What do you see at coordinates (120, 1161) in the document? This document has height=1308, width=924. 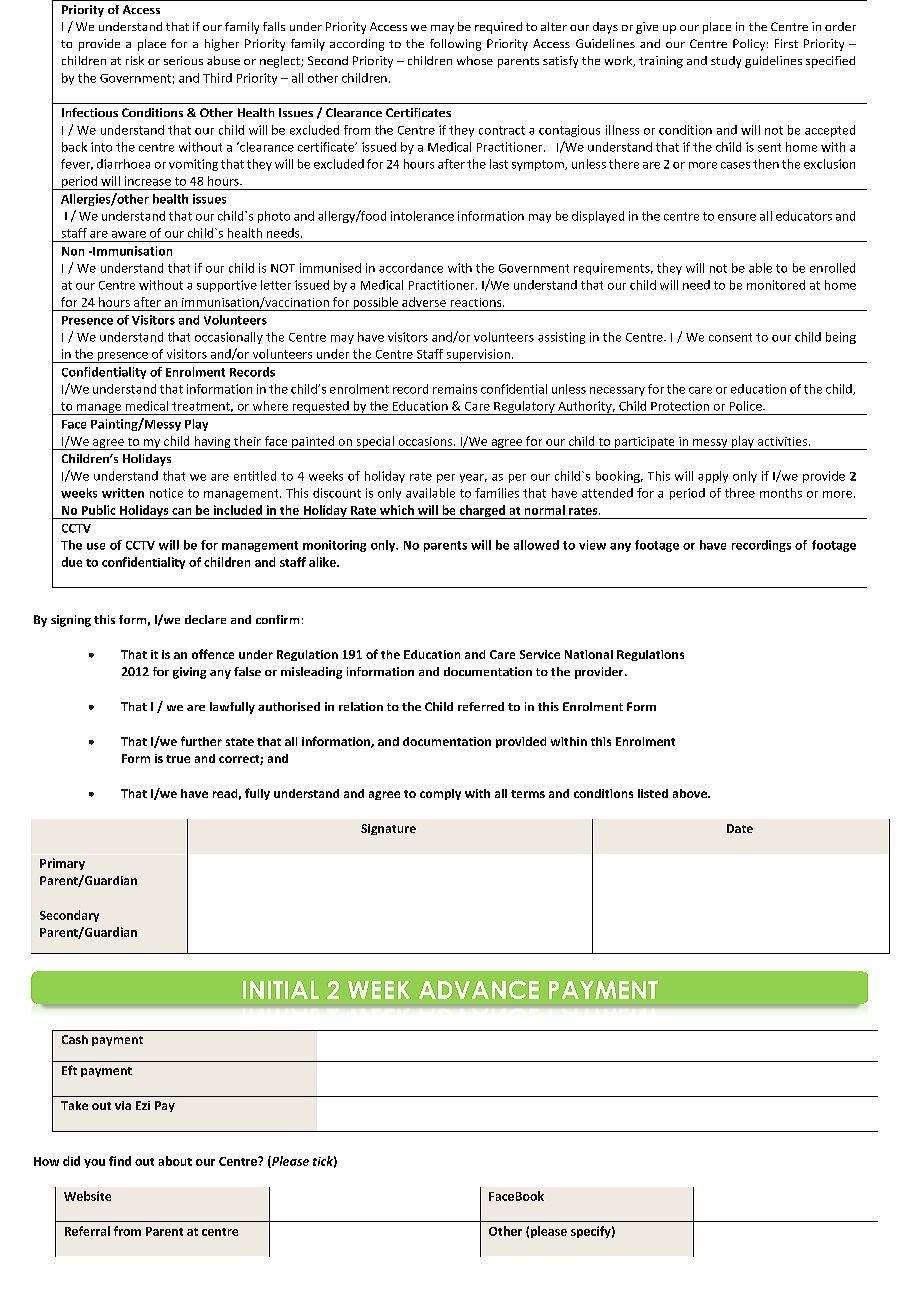 I see `find` at bounding box center [120, 1161].
